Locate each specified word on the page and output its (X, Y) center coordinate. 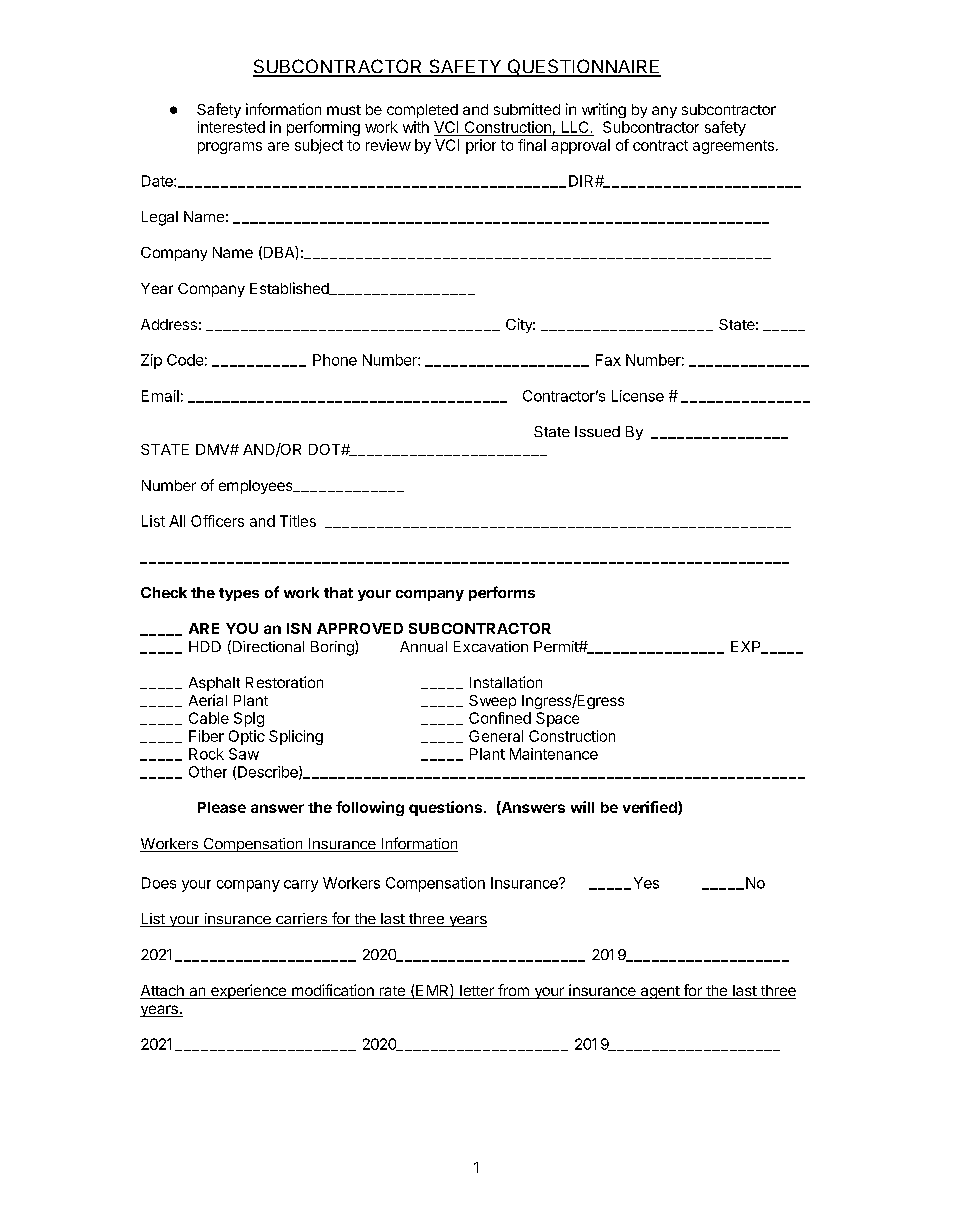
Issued (597, 431)
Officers (217, 521)
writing (604, 110)
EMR (433, 990)
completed (422, 111)
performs (502, 593)
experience (249, 991)
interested (231, 127)
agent (659, 992)
